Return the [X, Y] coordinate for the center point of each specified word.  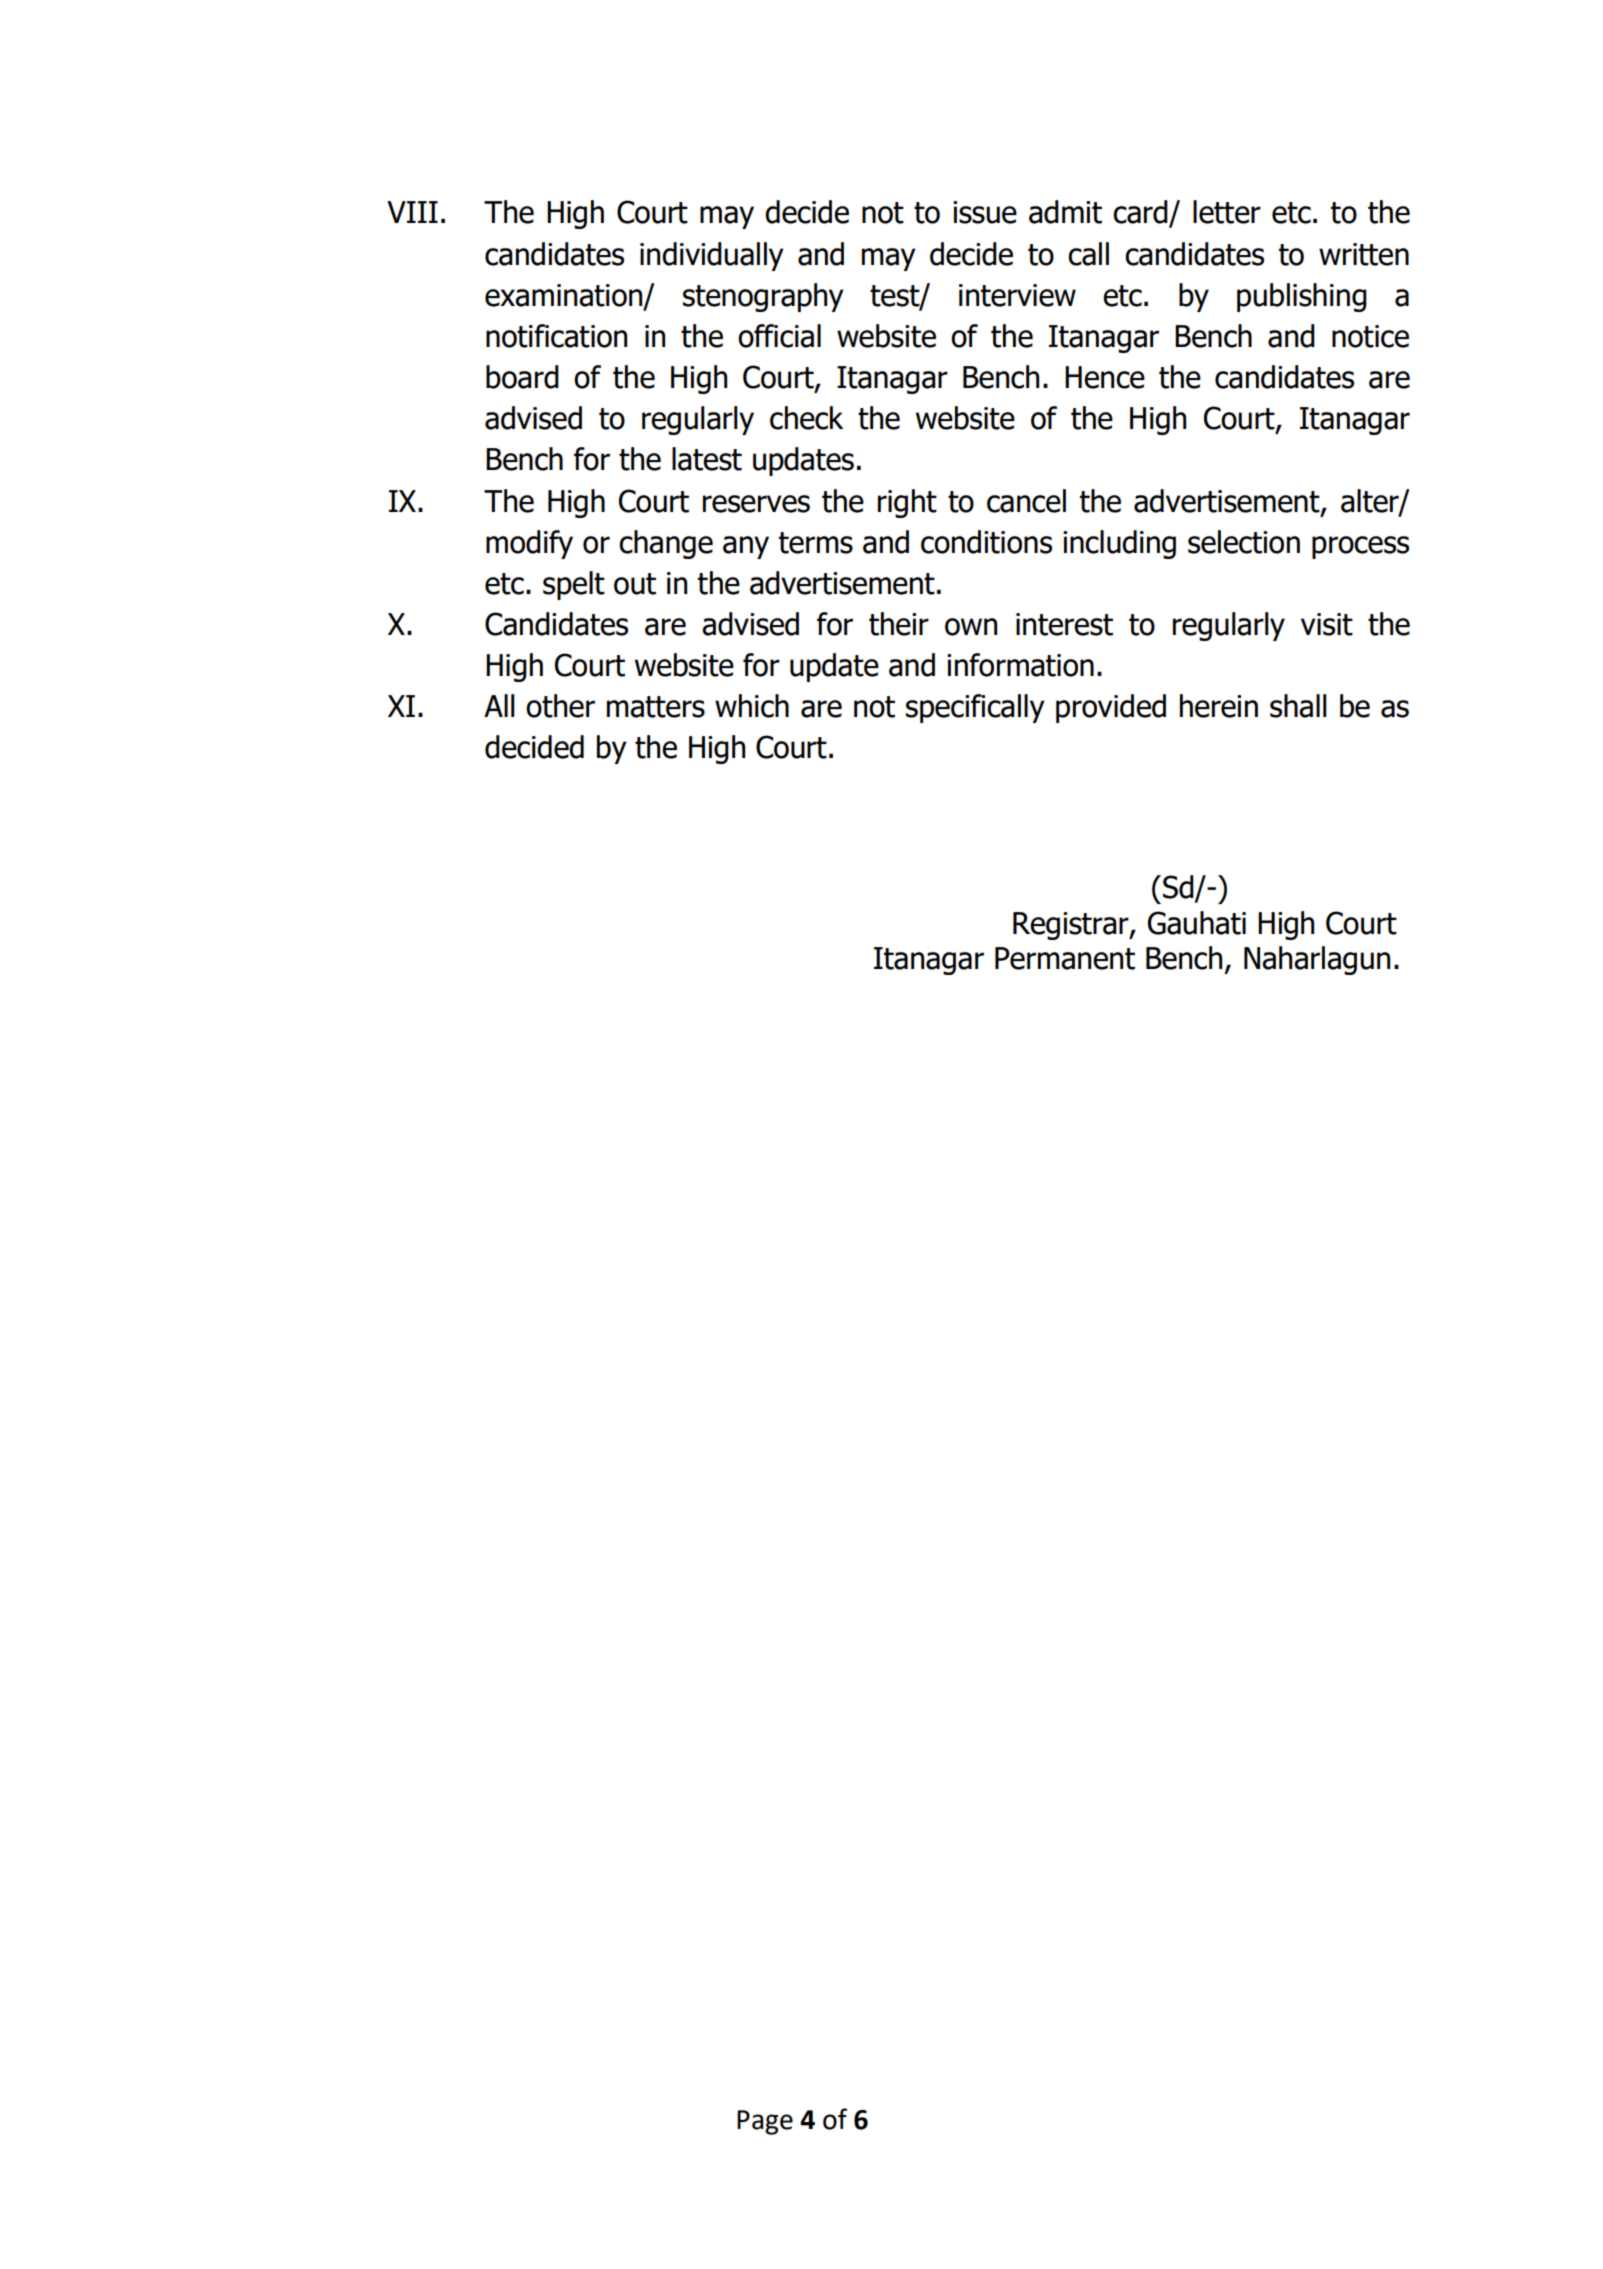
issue [985, 212]
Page [765, 2122]
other [560, 706]
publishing [1302, 297]
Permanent [1065, 958]
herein [1219, 706]
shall [1298, 706]
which [752, 706]
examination [565, 296]
